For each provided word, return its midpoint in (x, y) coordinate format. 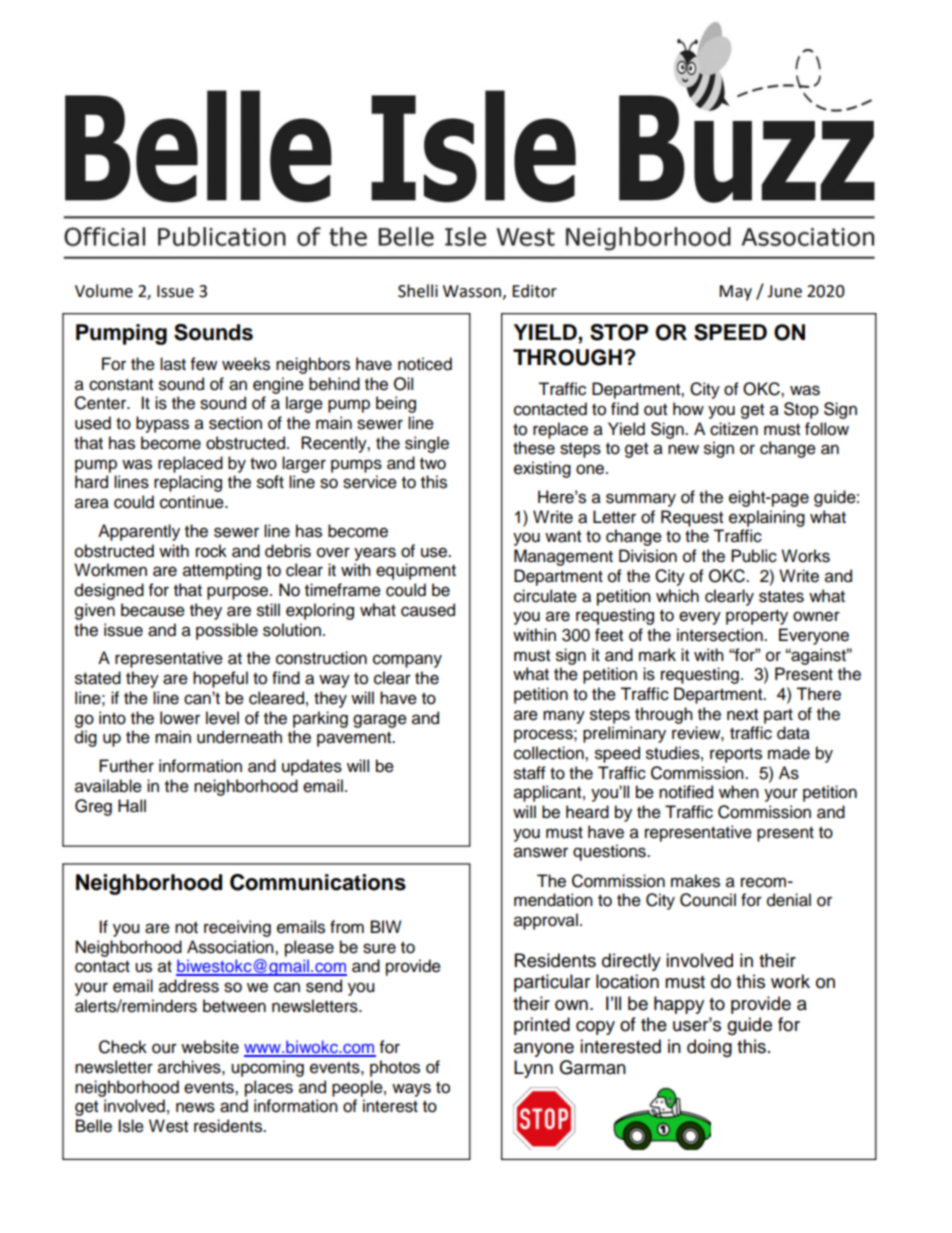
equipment (416, 571)
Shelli (418, 291)
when (739, 792)
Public (754, 556)
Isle (131, 1126)
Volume (104, 291)
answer (541, 852)
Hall (132, 806)
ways (411, 1090)
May (735, 293)
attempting (222, 571)
